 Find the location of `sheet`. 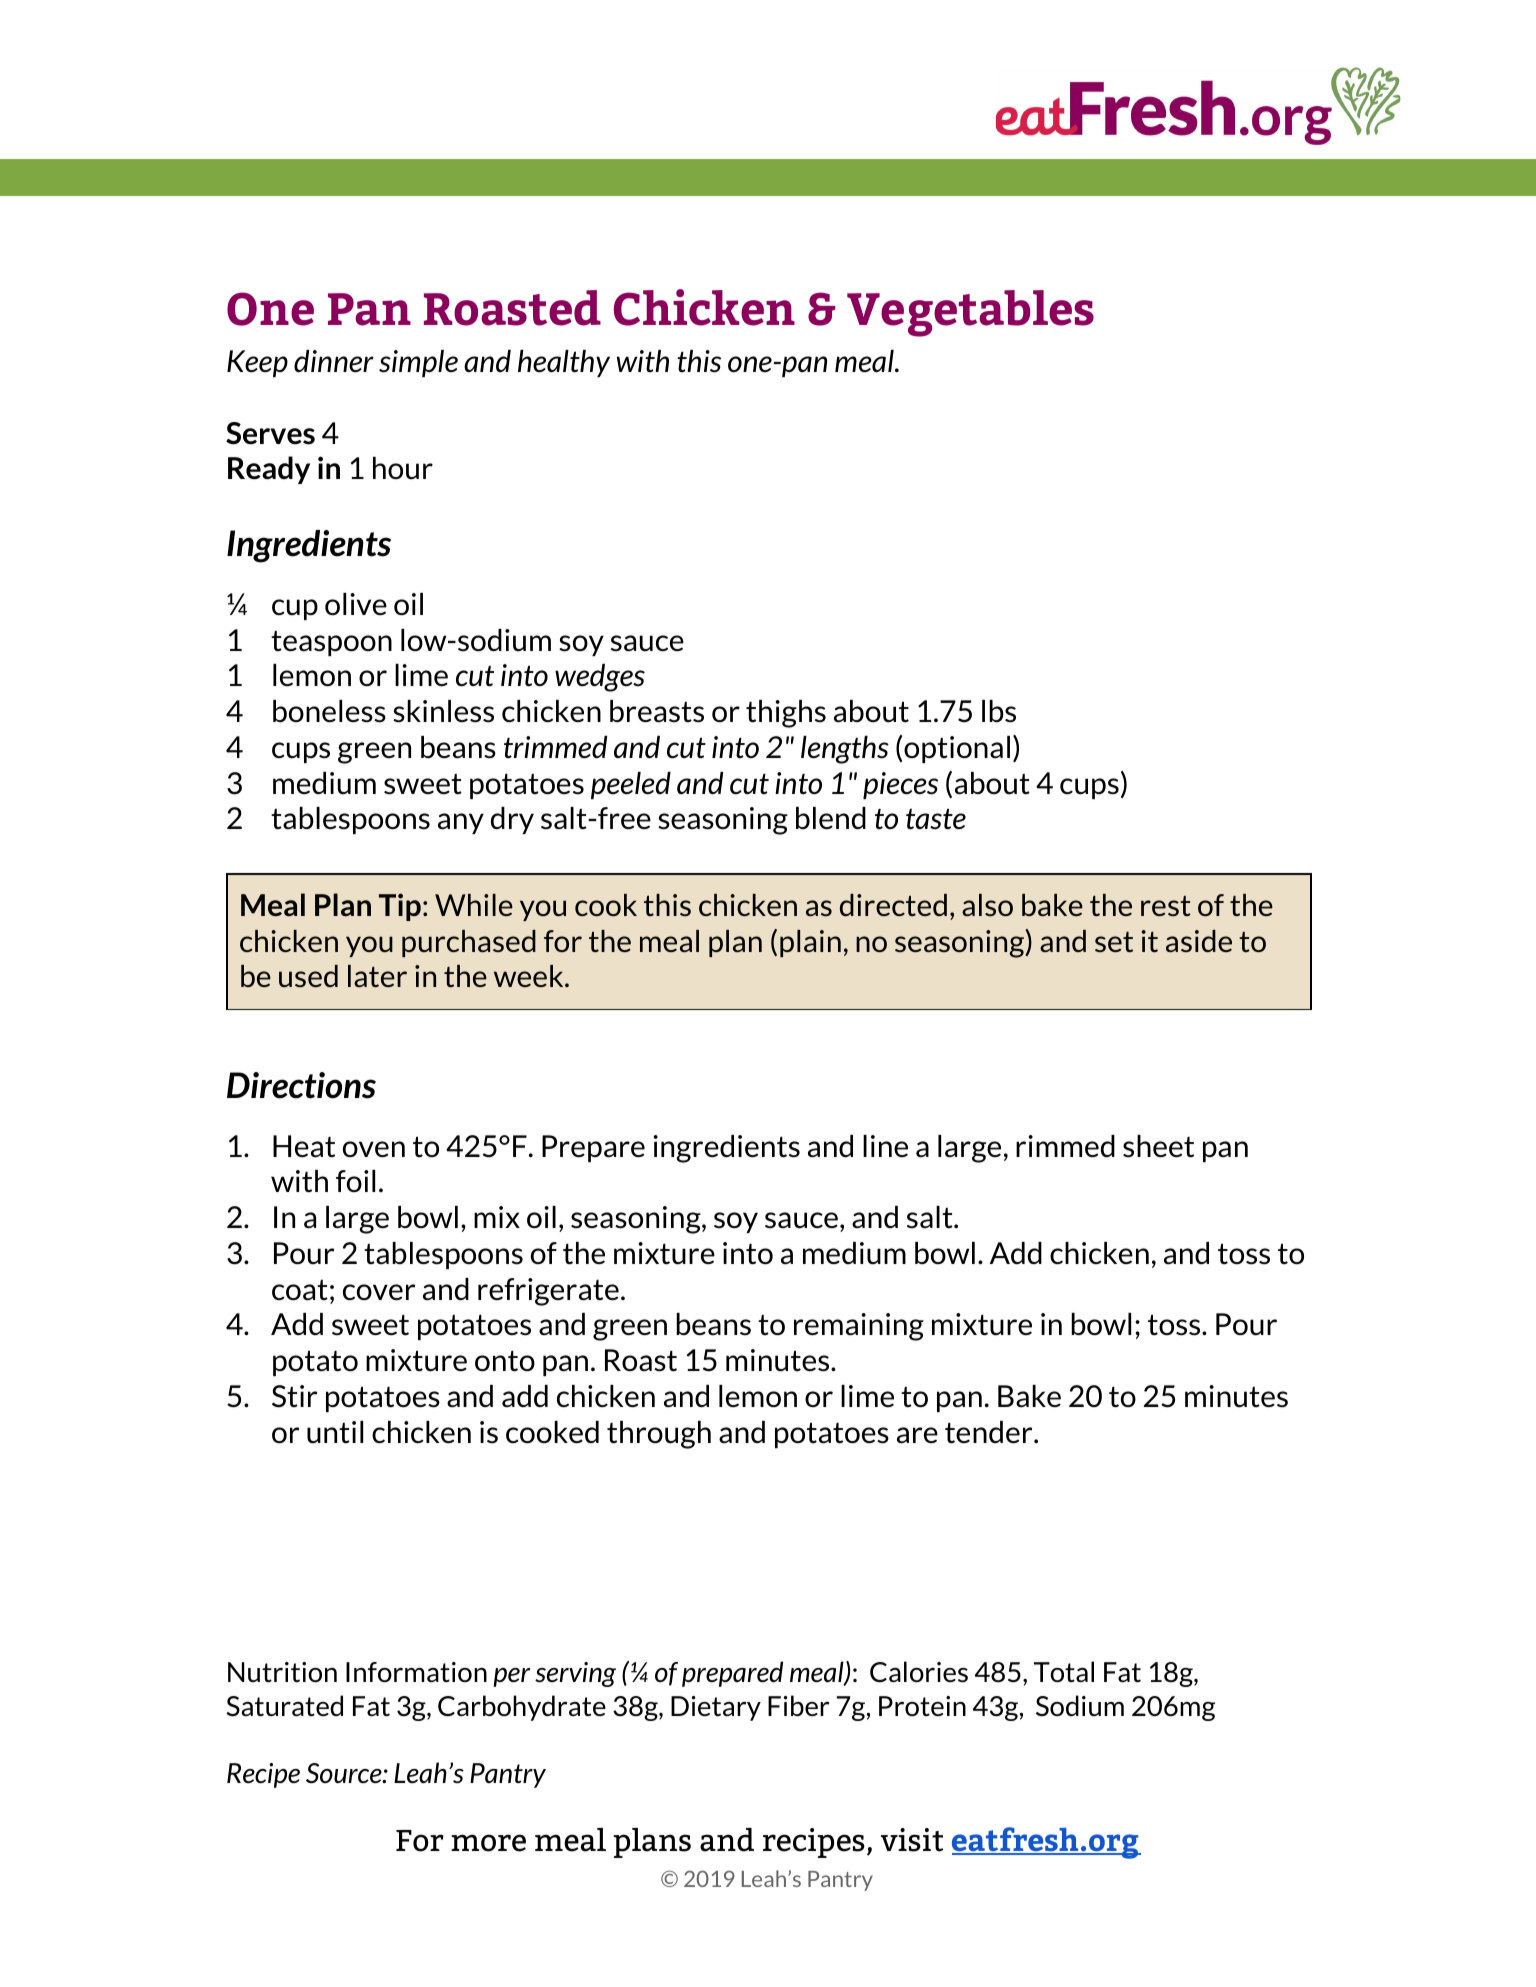

sheet is located at coordinates (1158, 1146).
